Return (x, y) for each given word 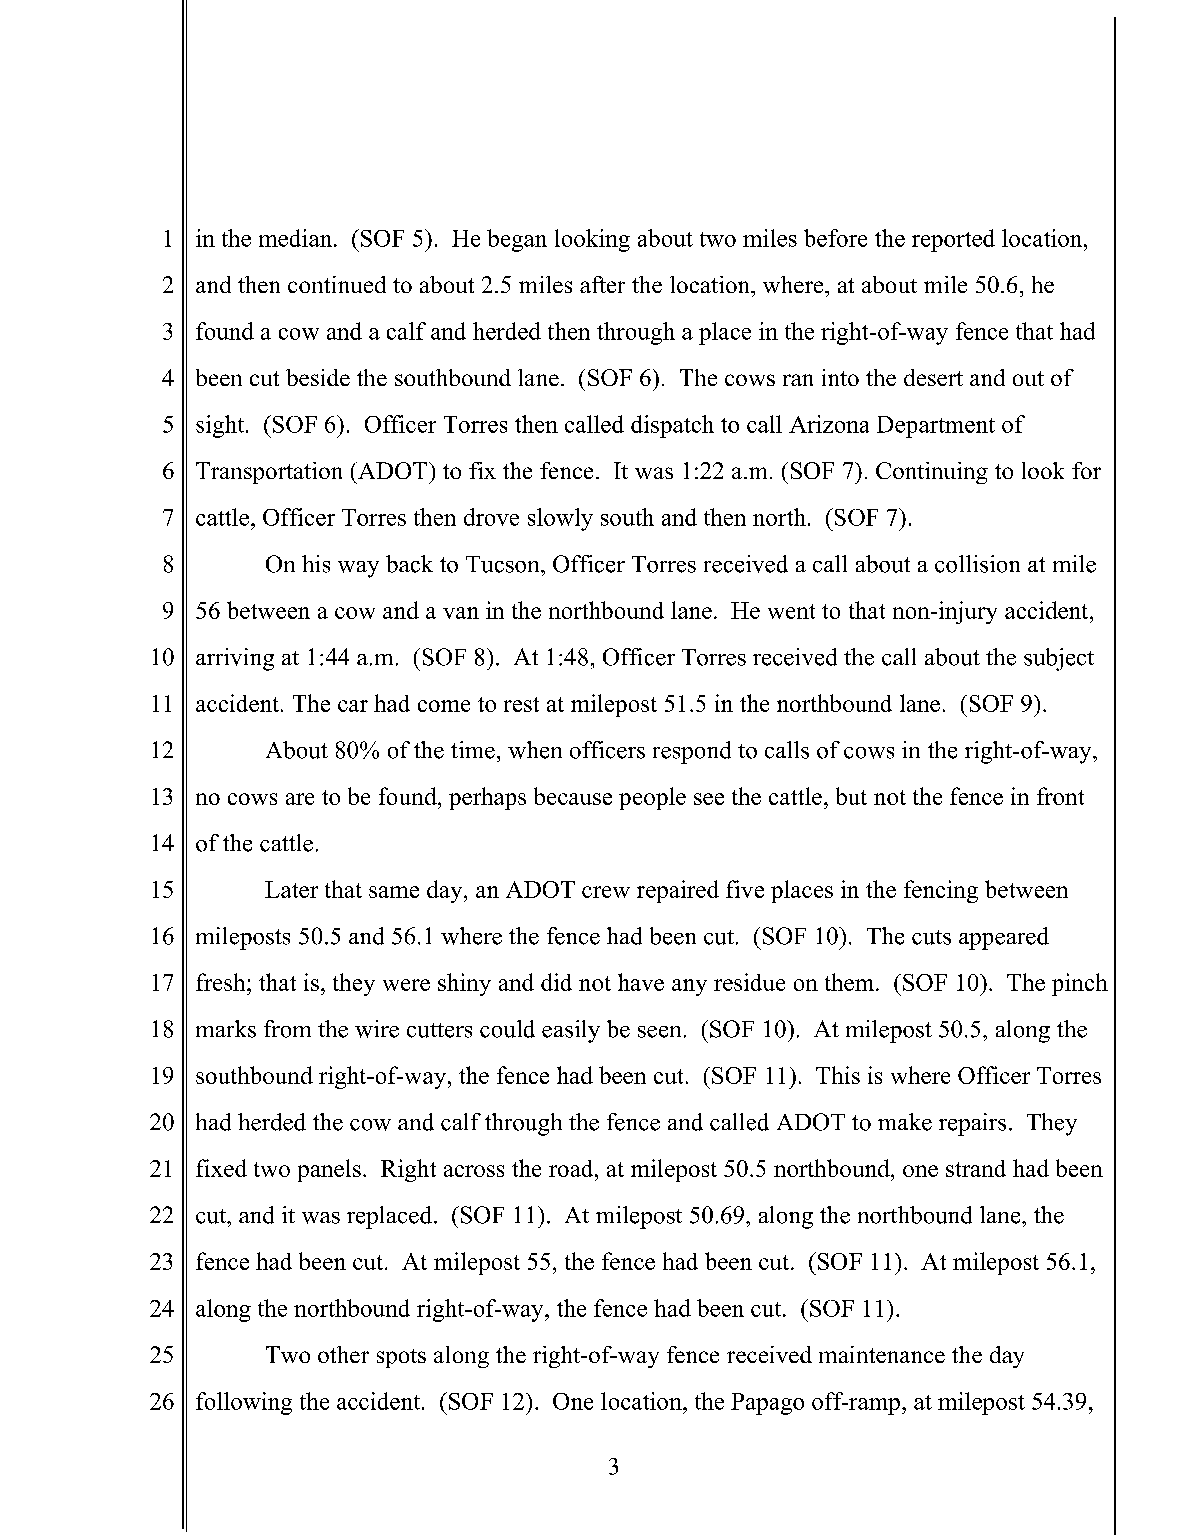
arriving (235, 659)
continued (337, 284)
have (641, 982)
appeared (1004, 938)
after (602, 284)
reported (953, 240)
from (287, 1029)
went (791, 611)
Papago (767, 1404)
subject (1059, 659)
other (343, 1354)
